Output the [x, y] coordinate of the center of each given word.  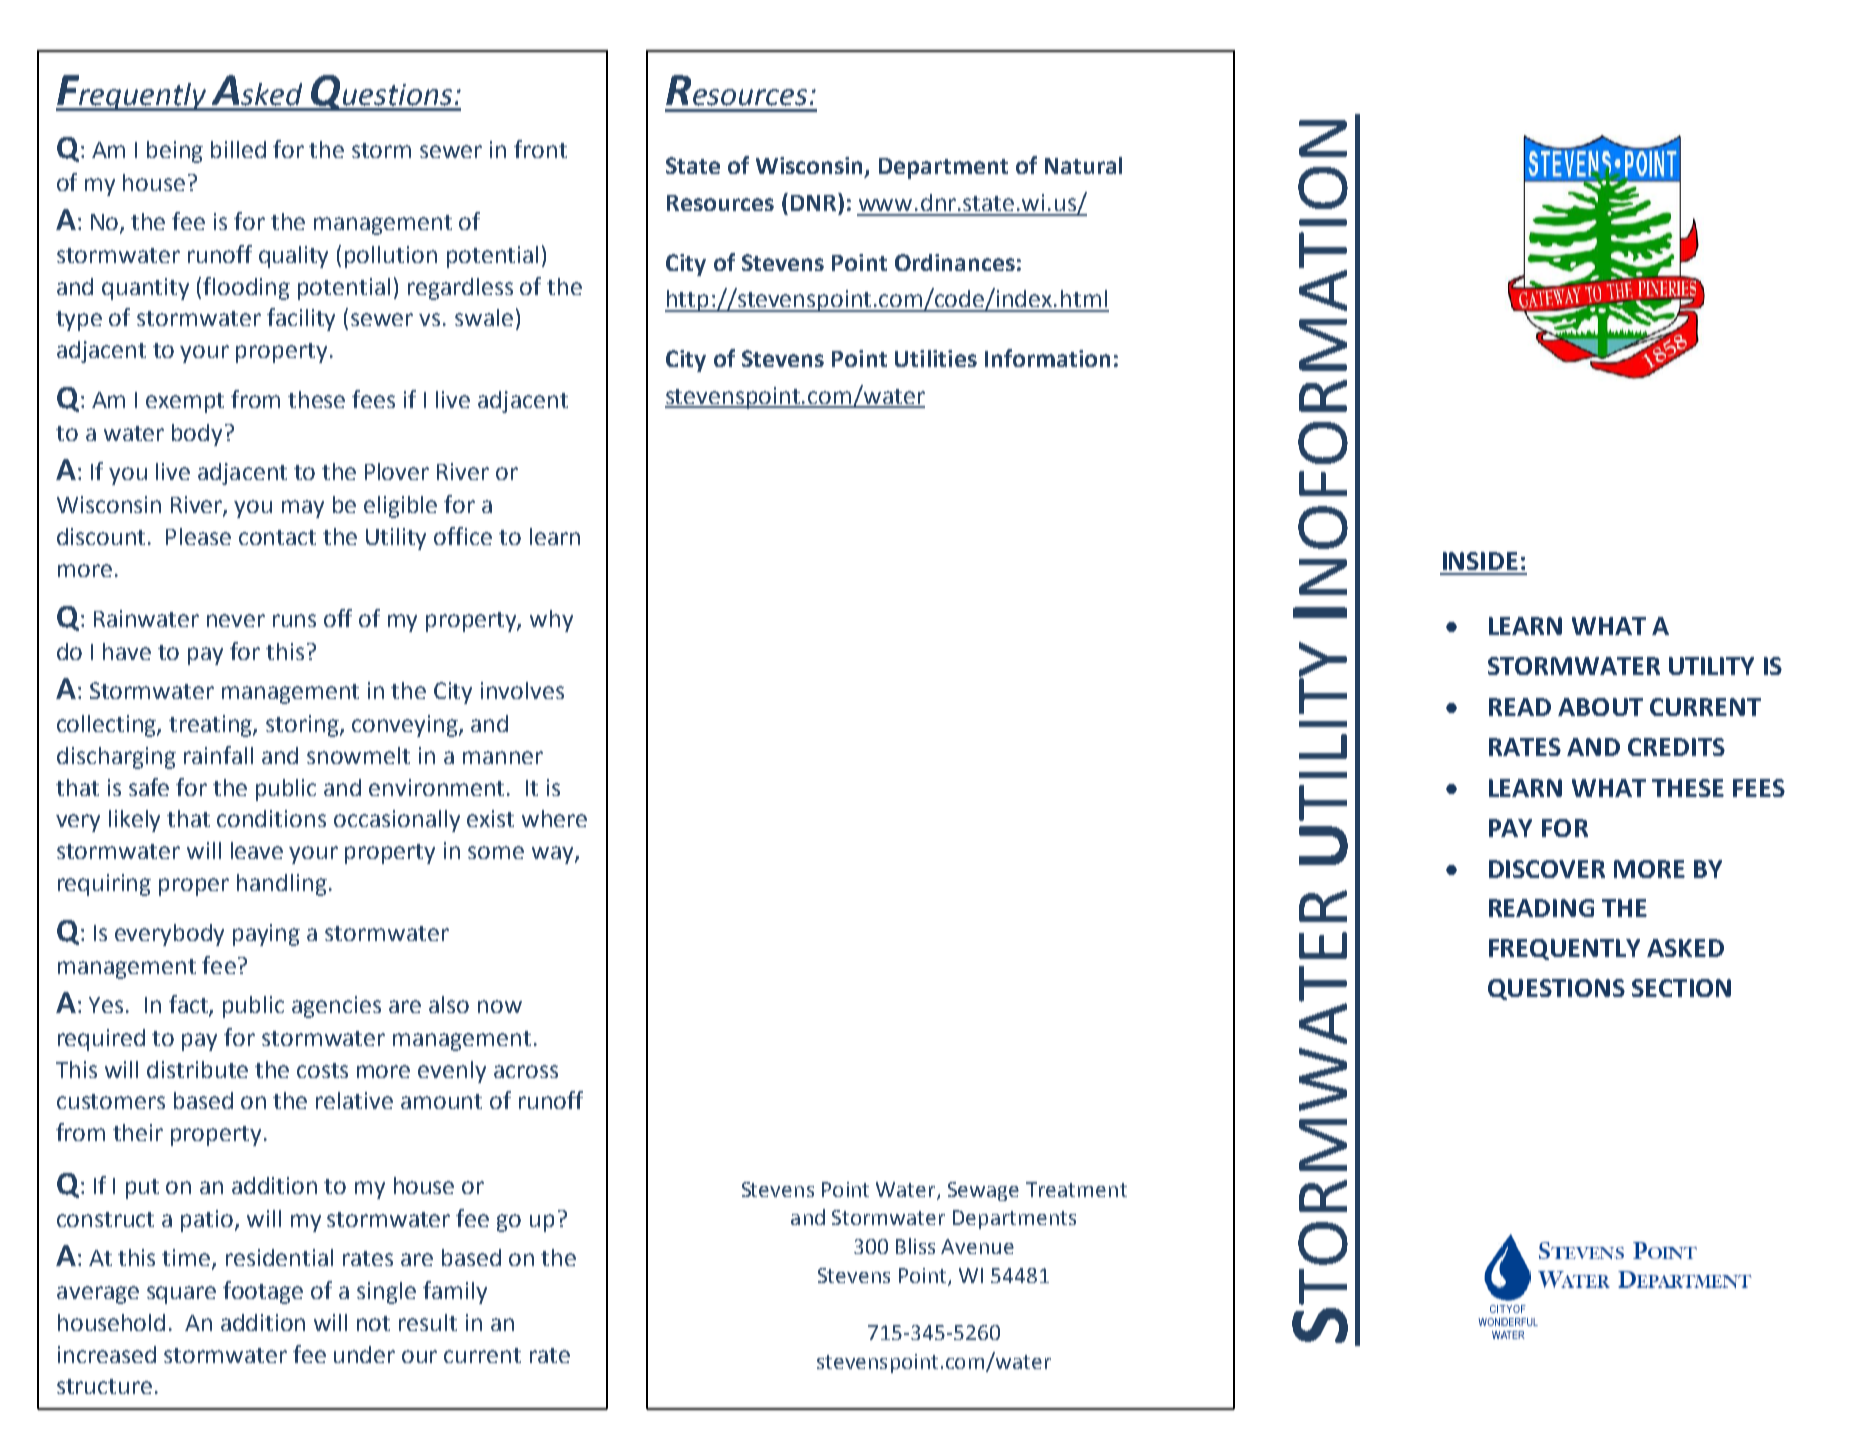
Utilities [936, 358]
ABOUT [1600, 707]
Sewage [983, 1191]
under [364, 1354]
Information [1047, 358]
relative [354, 1100]
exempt [185, 403]
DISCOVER [1547, 869]
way [554, 855]
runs [294, 620]
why [551, 621]
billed [238, 149]
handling [282, 885]
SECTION [1681, 988]
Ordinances [955, 262]
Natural [1083, 165]
